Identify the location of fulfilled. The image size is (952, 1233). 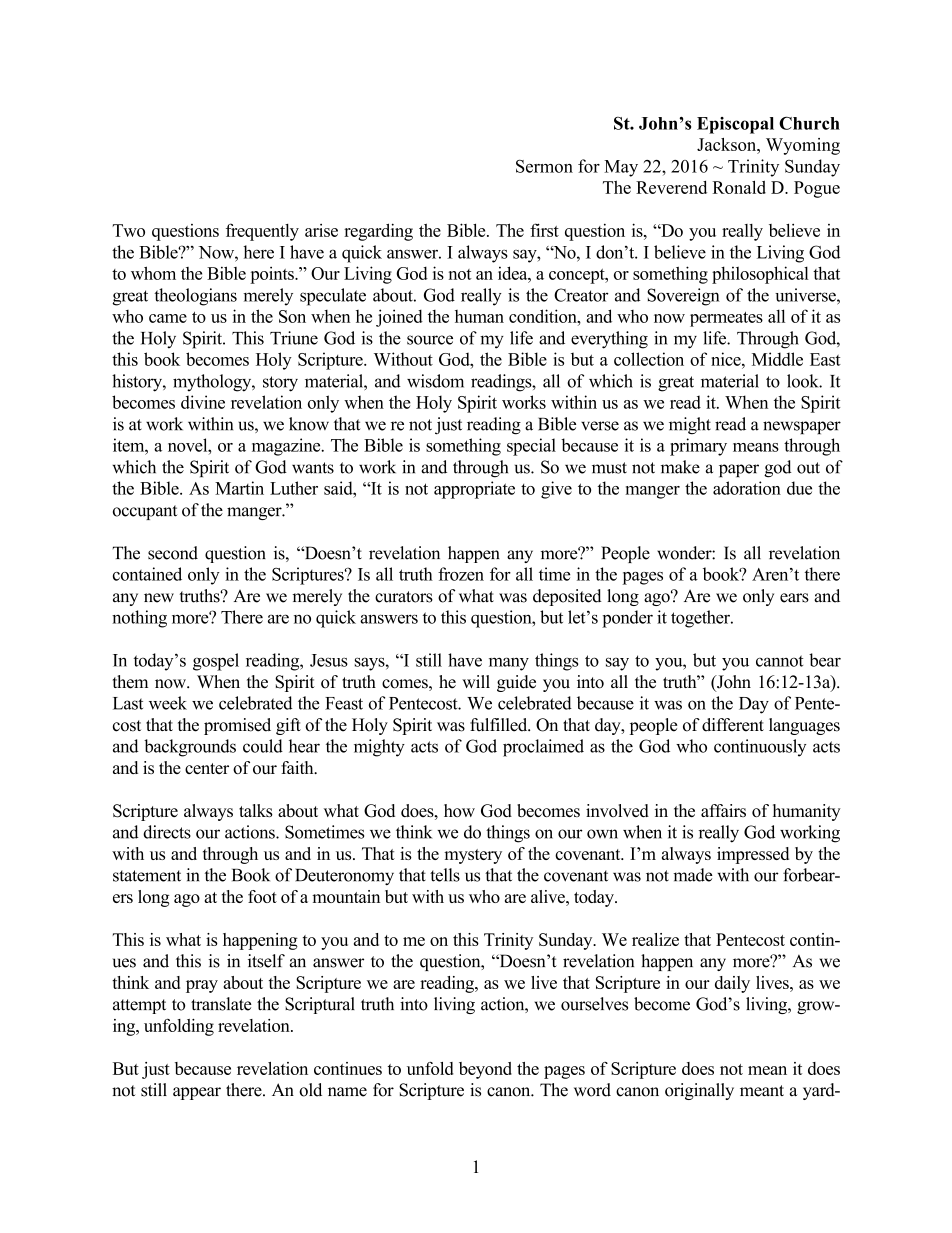
(500, 725).
